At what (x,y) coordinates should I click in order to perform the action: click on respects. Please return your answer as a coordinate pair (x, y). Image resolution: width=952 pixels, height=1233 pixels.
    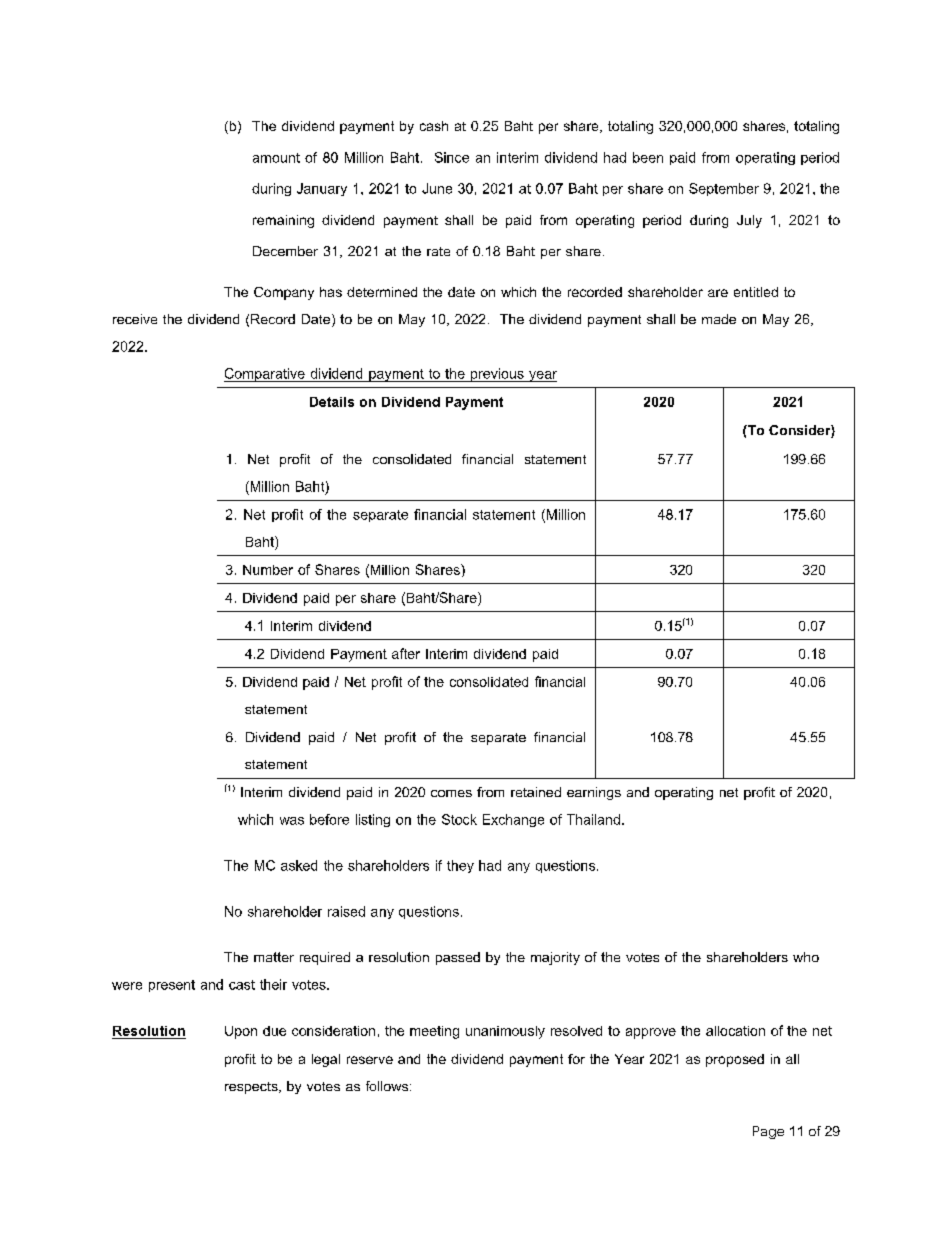
    Looking at the image, I should click on (252, 1088).
